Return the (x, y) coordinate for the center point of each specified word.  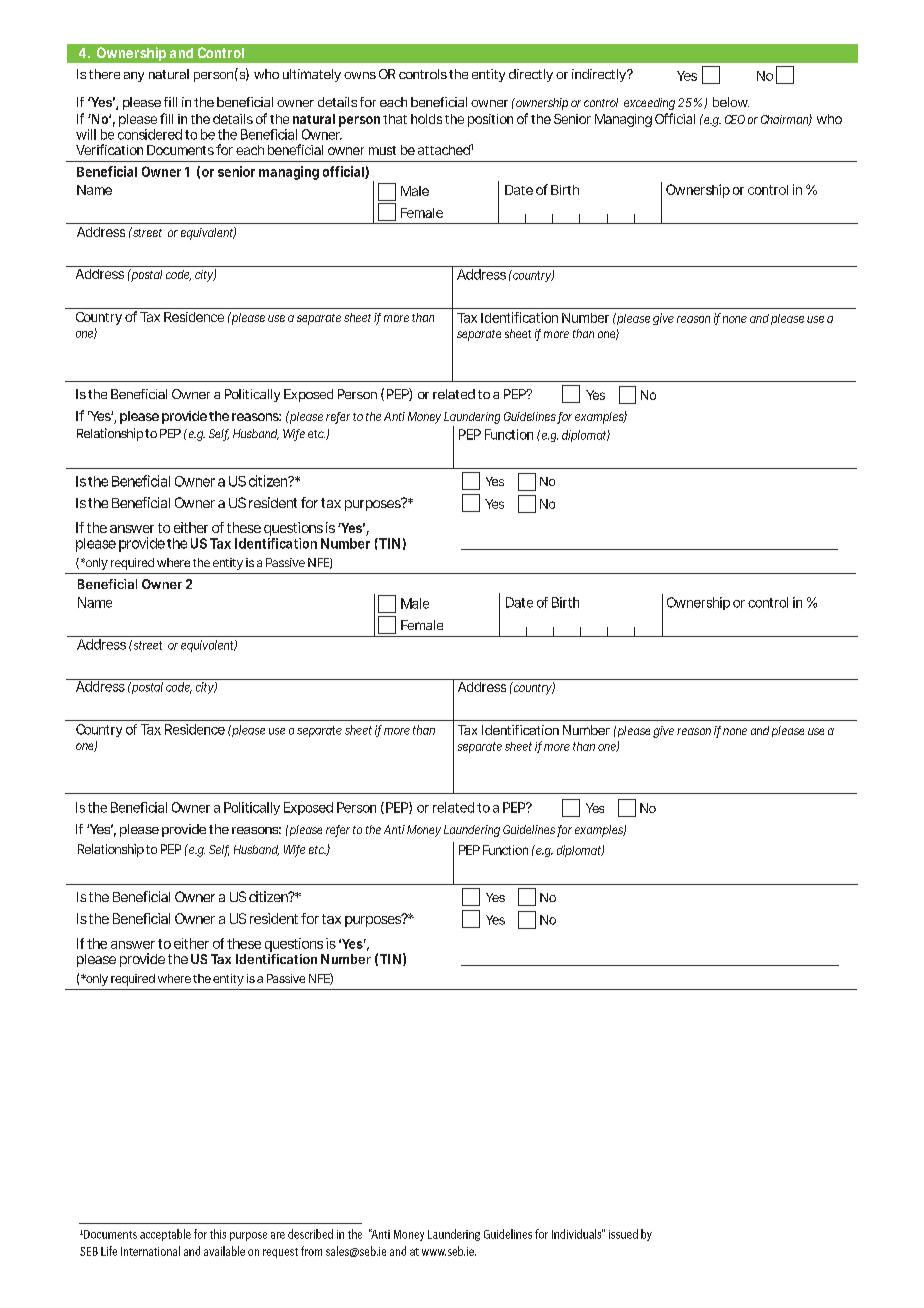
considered (150, 134)
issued (623, 1234)
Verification (109, 149)
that (395, 119)
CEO (735, 119)
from (311, 1251)
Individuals (577, 1234)
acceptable (165, 1235)
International (150, 1251)
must (382, 150)
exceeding (649, 104)
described (310, 1234)
